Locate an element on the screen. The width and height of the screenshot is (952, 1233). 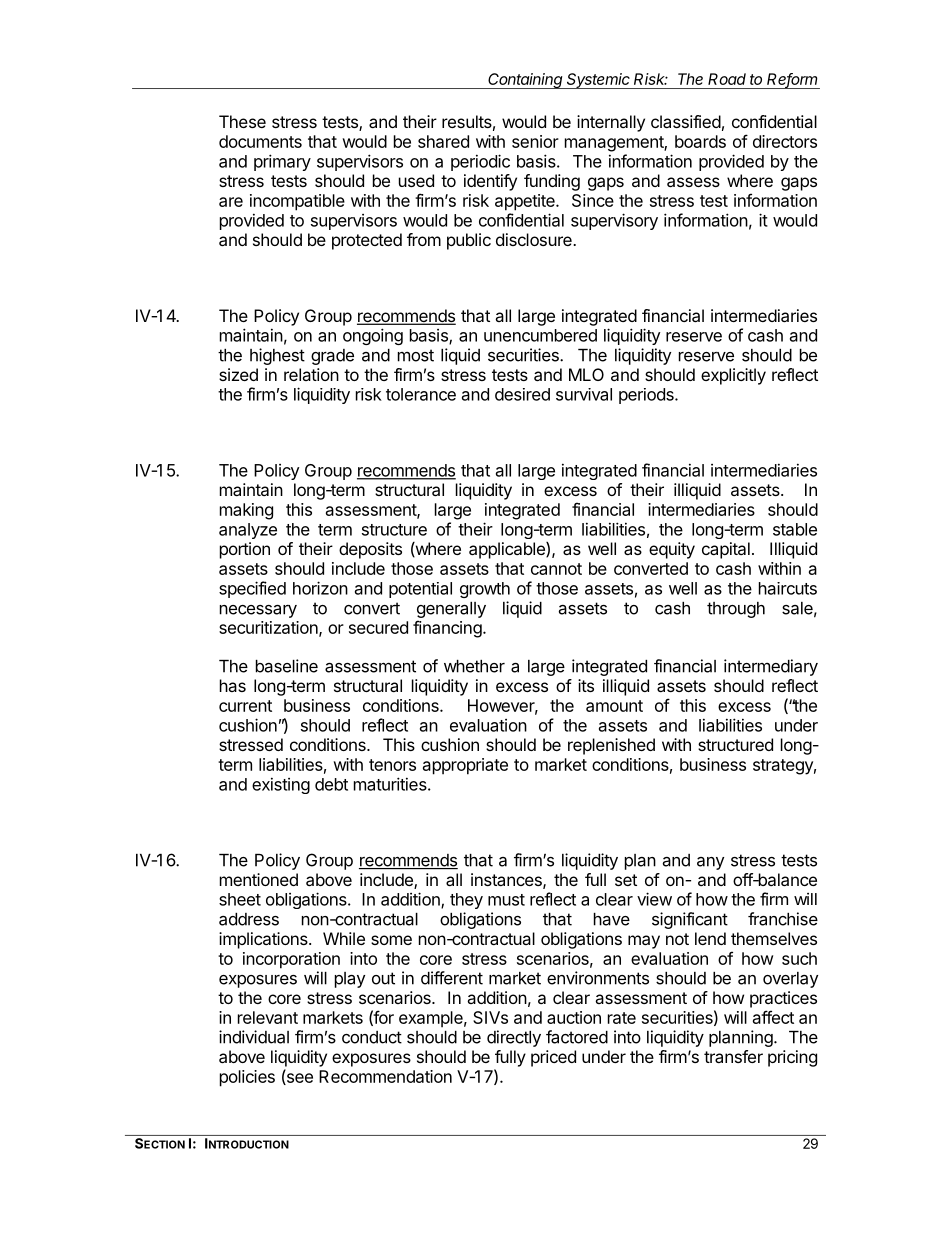
relation is located at coordinates (311, 374).
